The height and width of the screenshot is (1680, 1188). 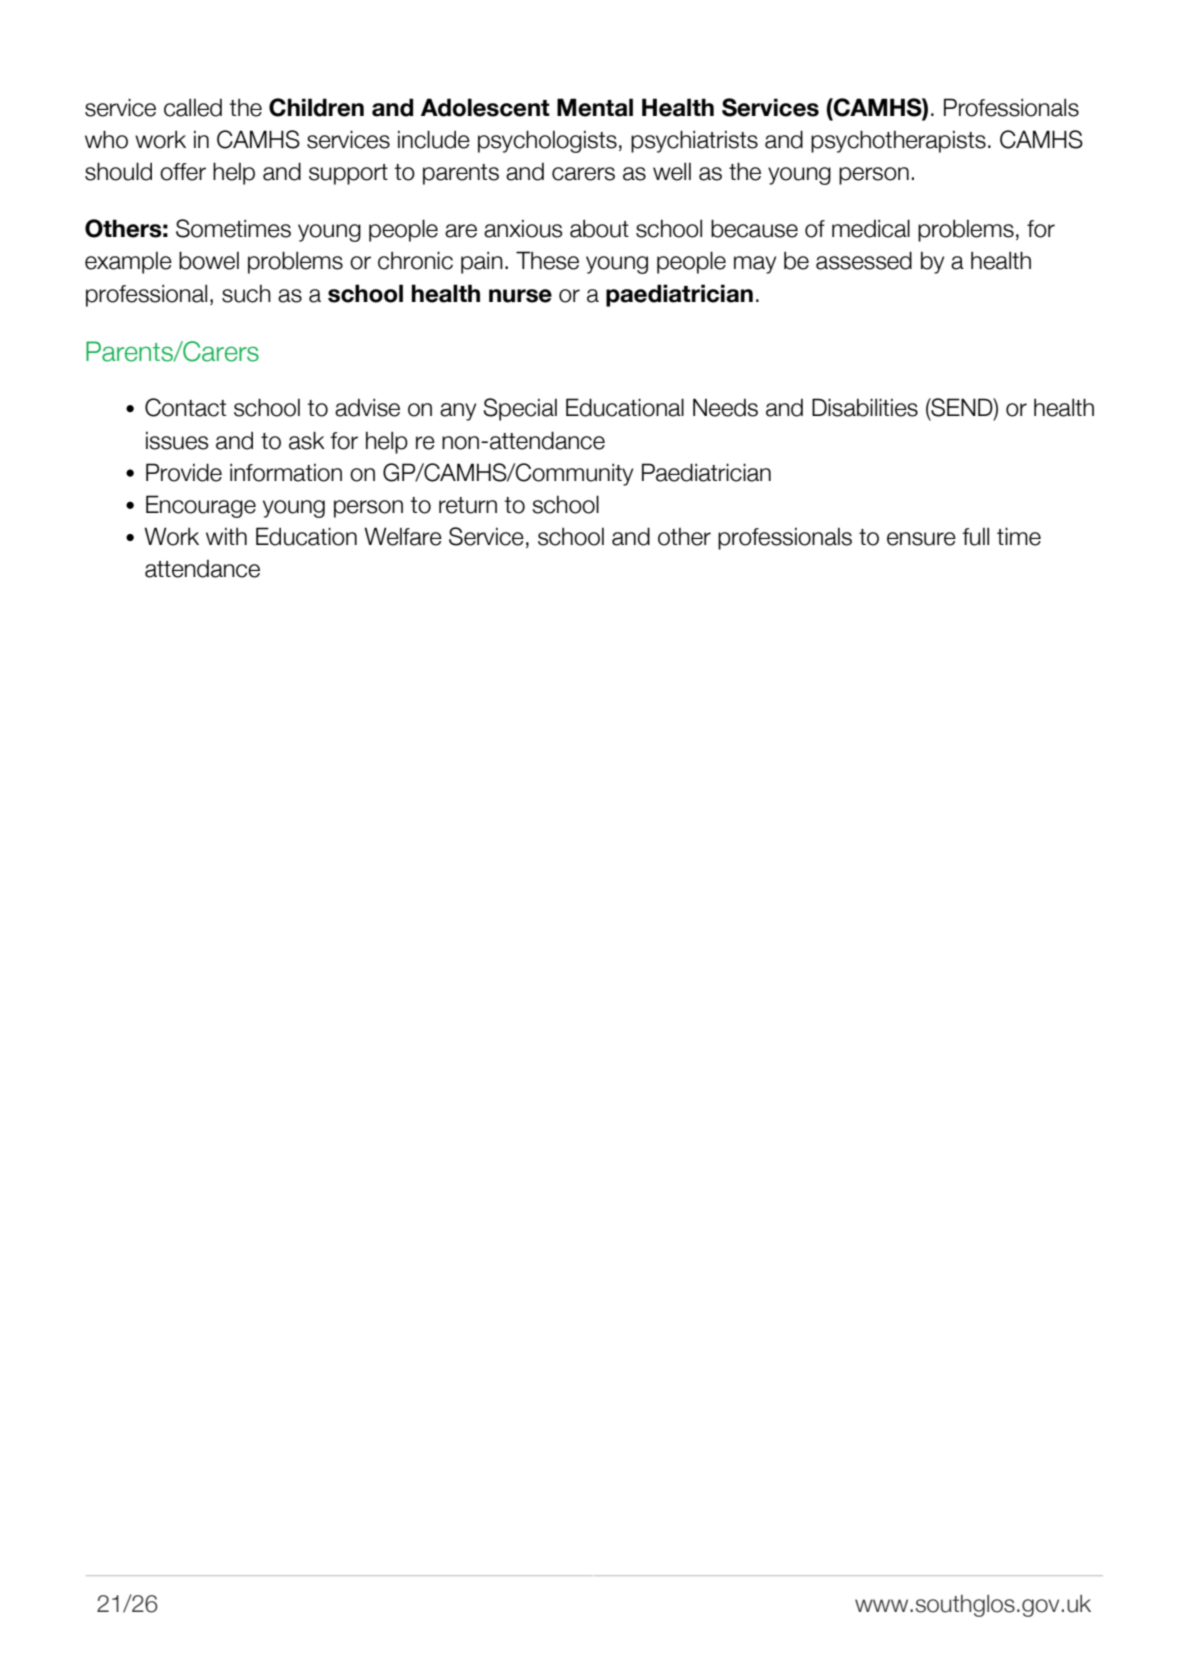 What do you see at coordinates (520, 296) in the screenshot?
I see `nurse` at bounding box center [520, 296].
